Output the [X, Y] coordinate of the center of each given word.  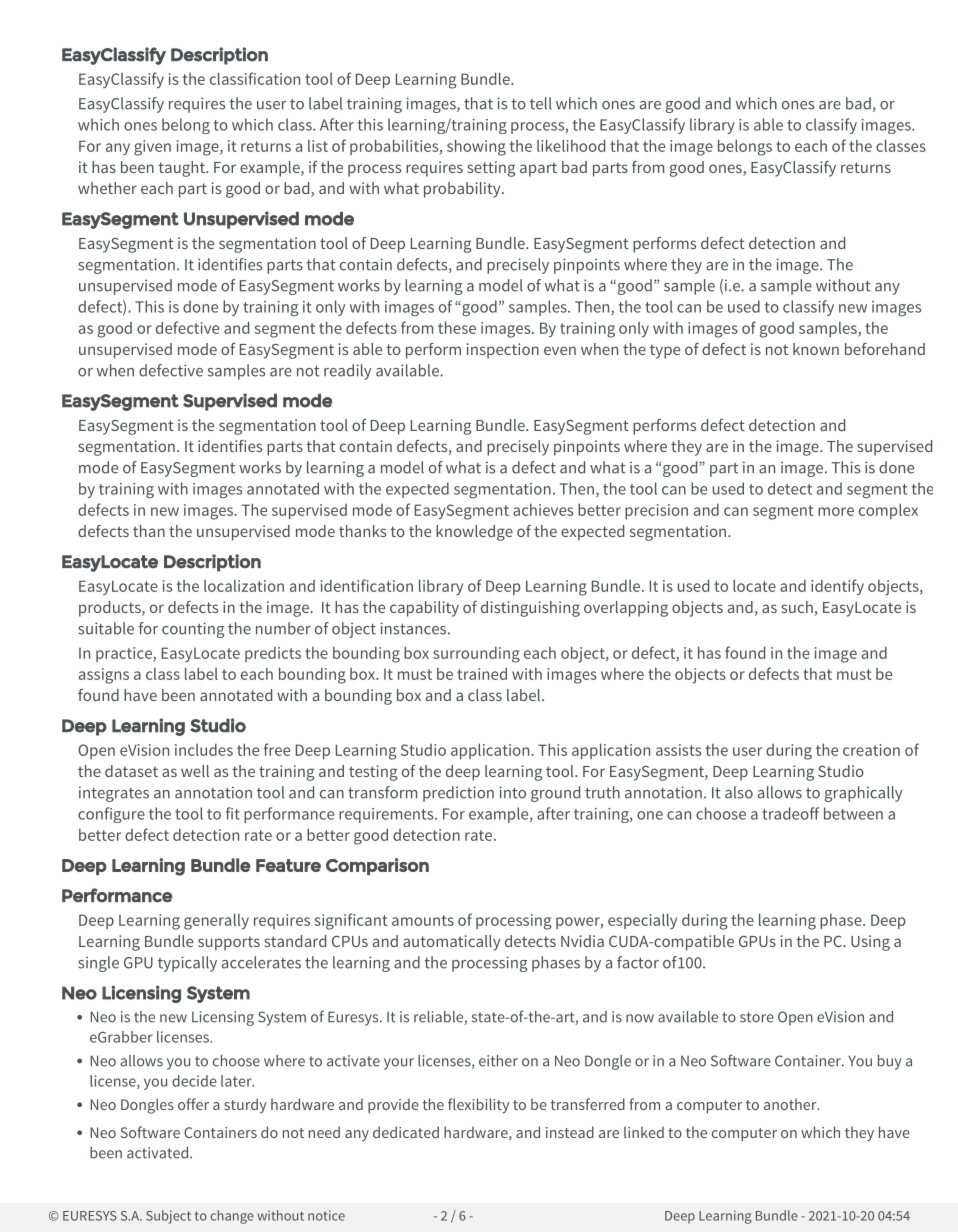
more [836, 511]
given [152, 148]
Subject [168, 1217]
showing [476, 147]
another [791, 1104]
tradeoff [790, 813]
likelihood [571, 145]
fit [233, 813]
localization [244, 586]
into [512, 792]
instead [570, 1132]
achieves [543, 510]
